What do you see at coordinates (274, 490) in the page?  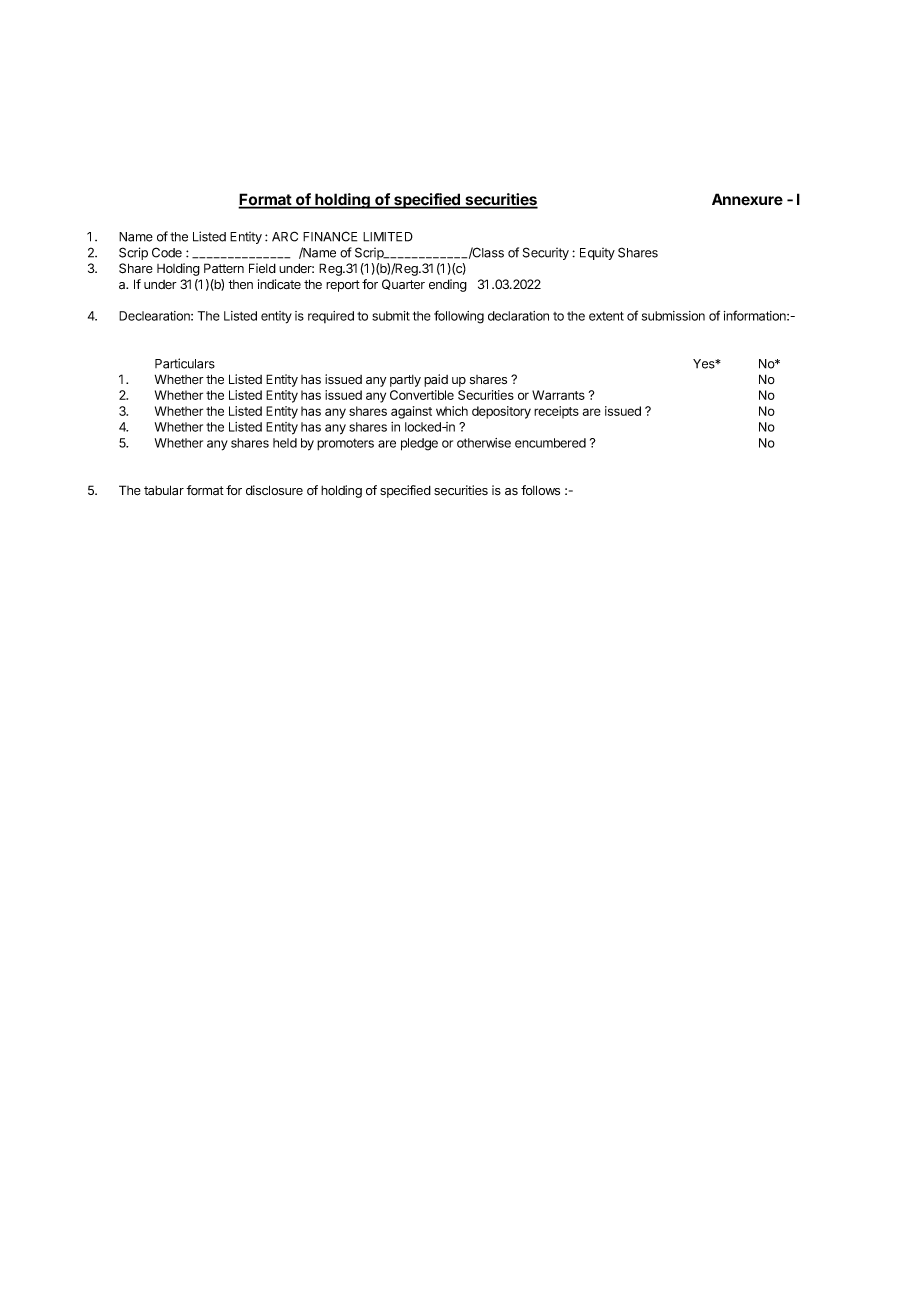 I see `disclosure` at bounding box center [274, 490].
